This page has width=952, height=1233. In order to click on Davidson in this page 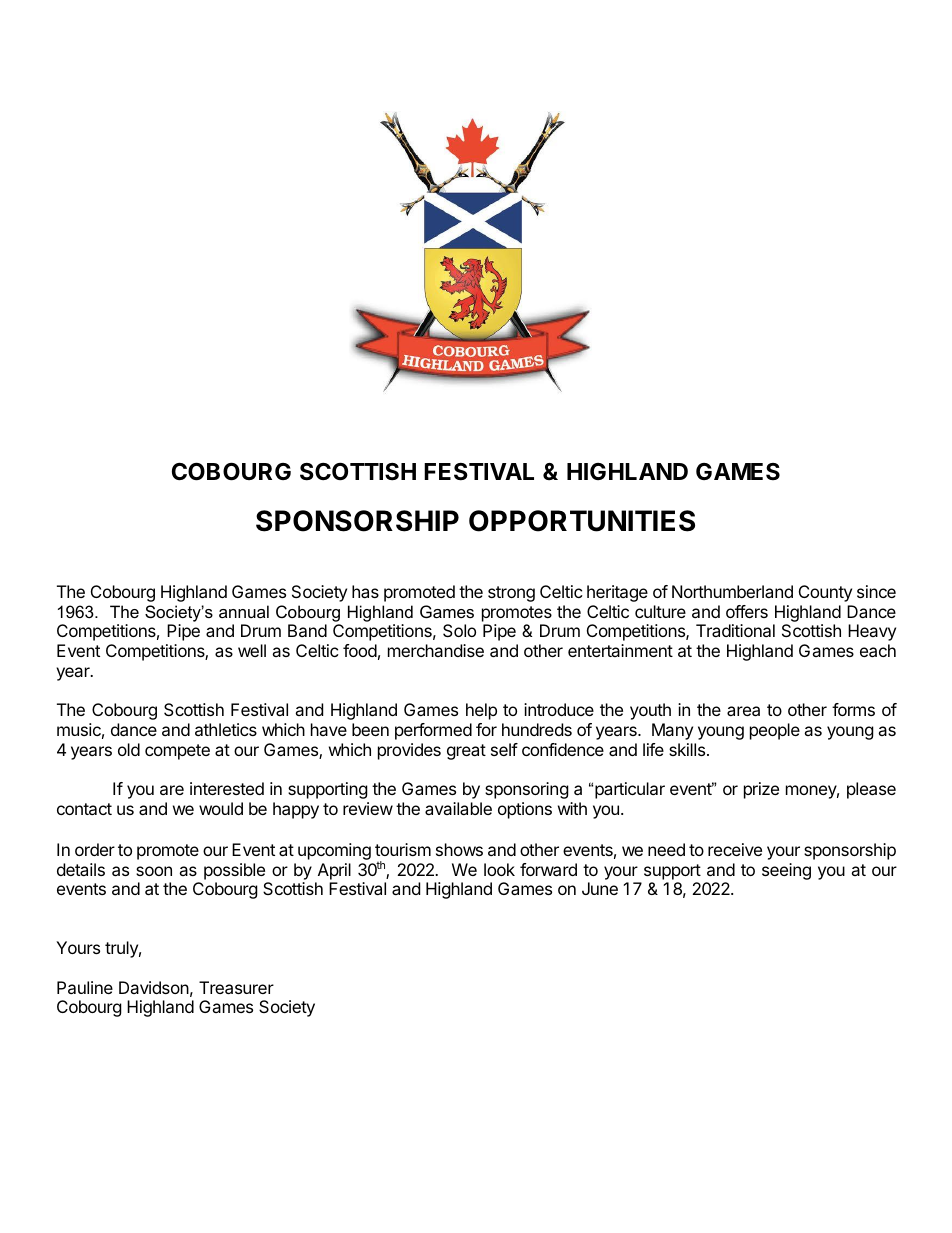, I will do `click(154, 987)`.
